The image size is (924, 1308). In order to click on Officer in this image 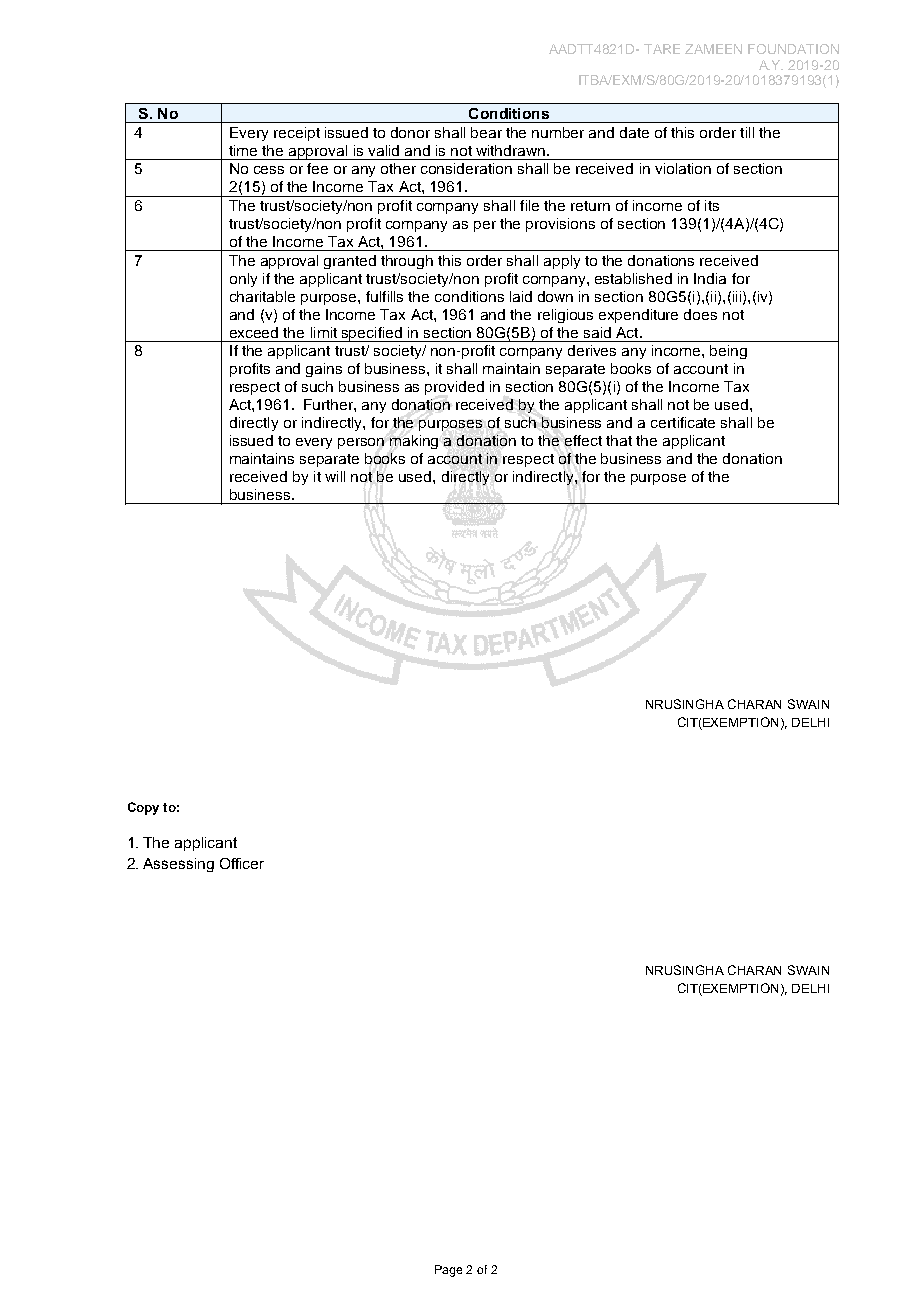, I will do `click(242, 863)`.
